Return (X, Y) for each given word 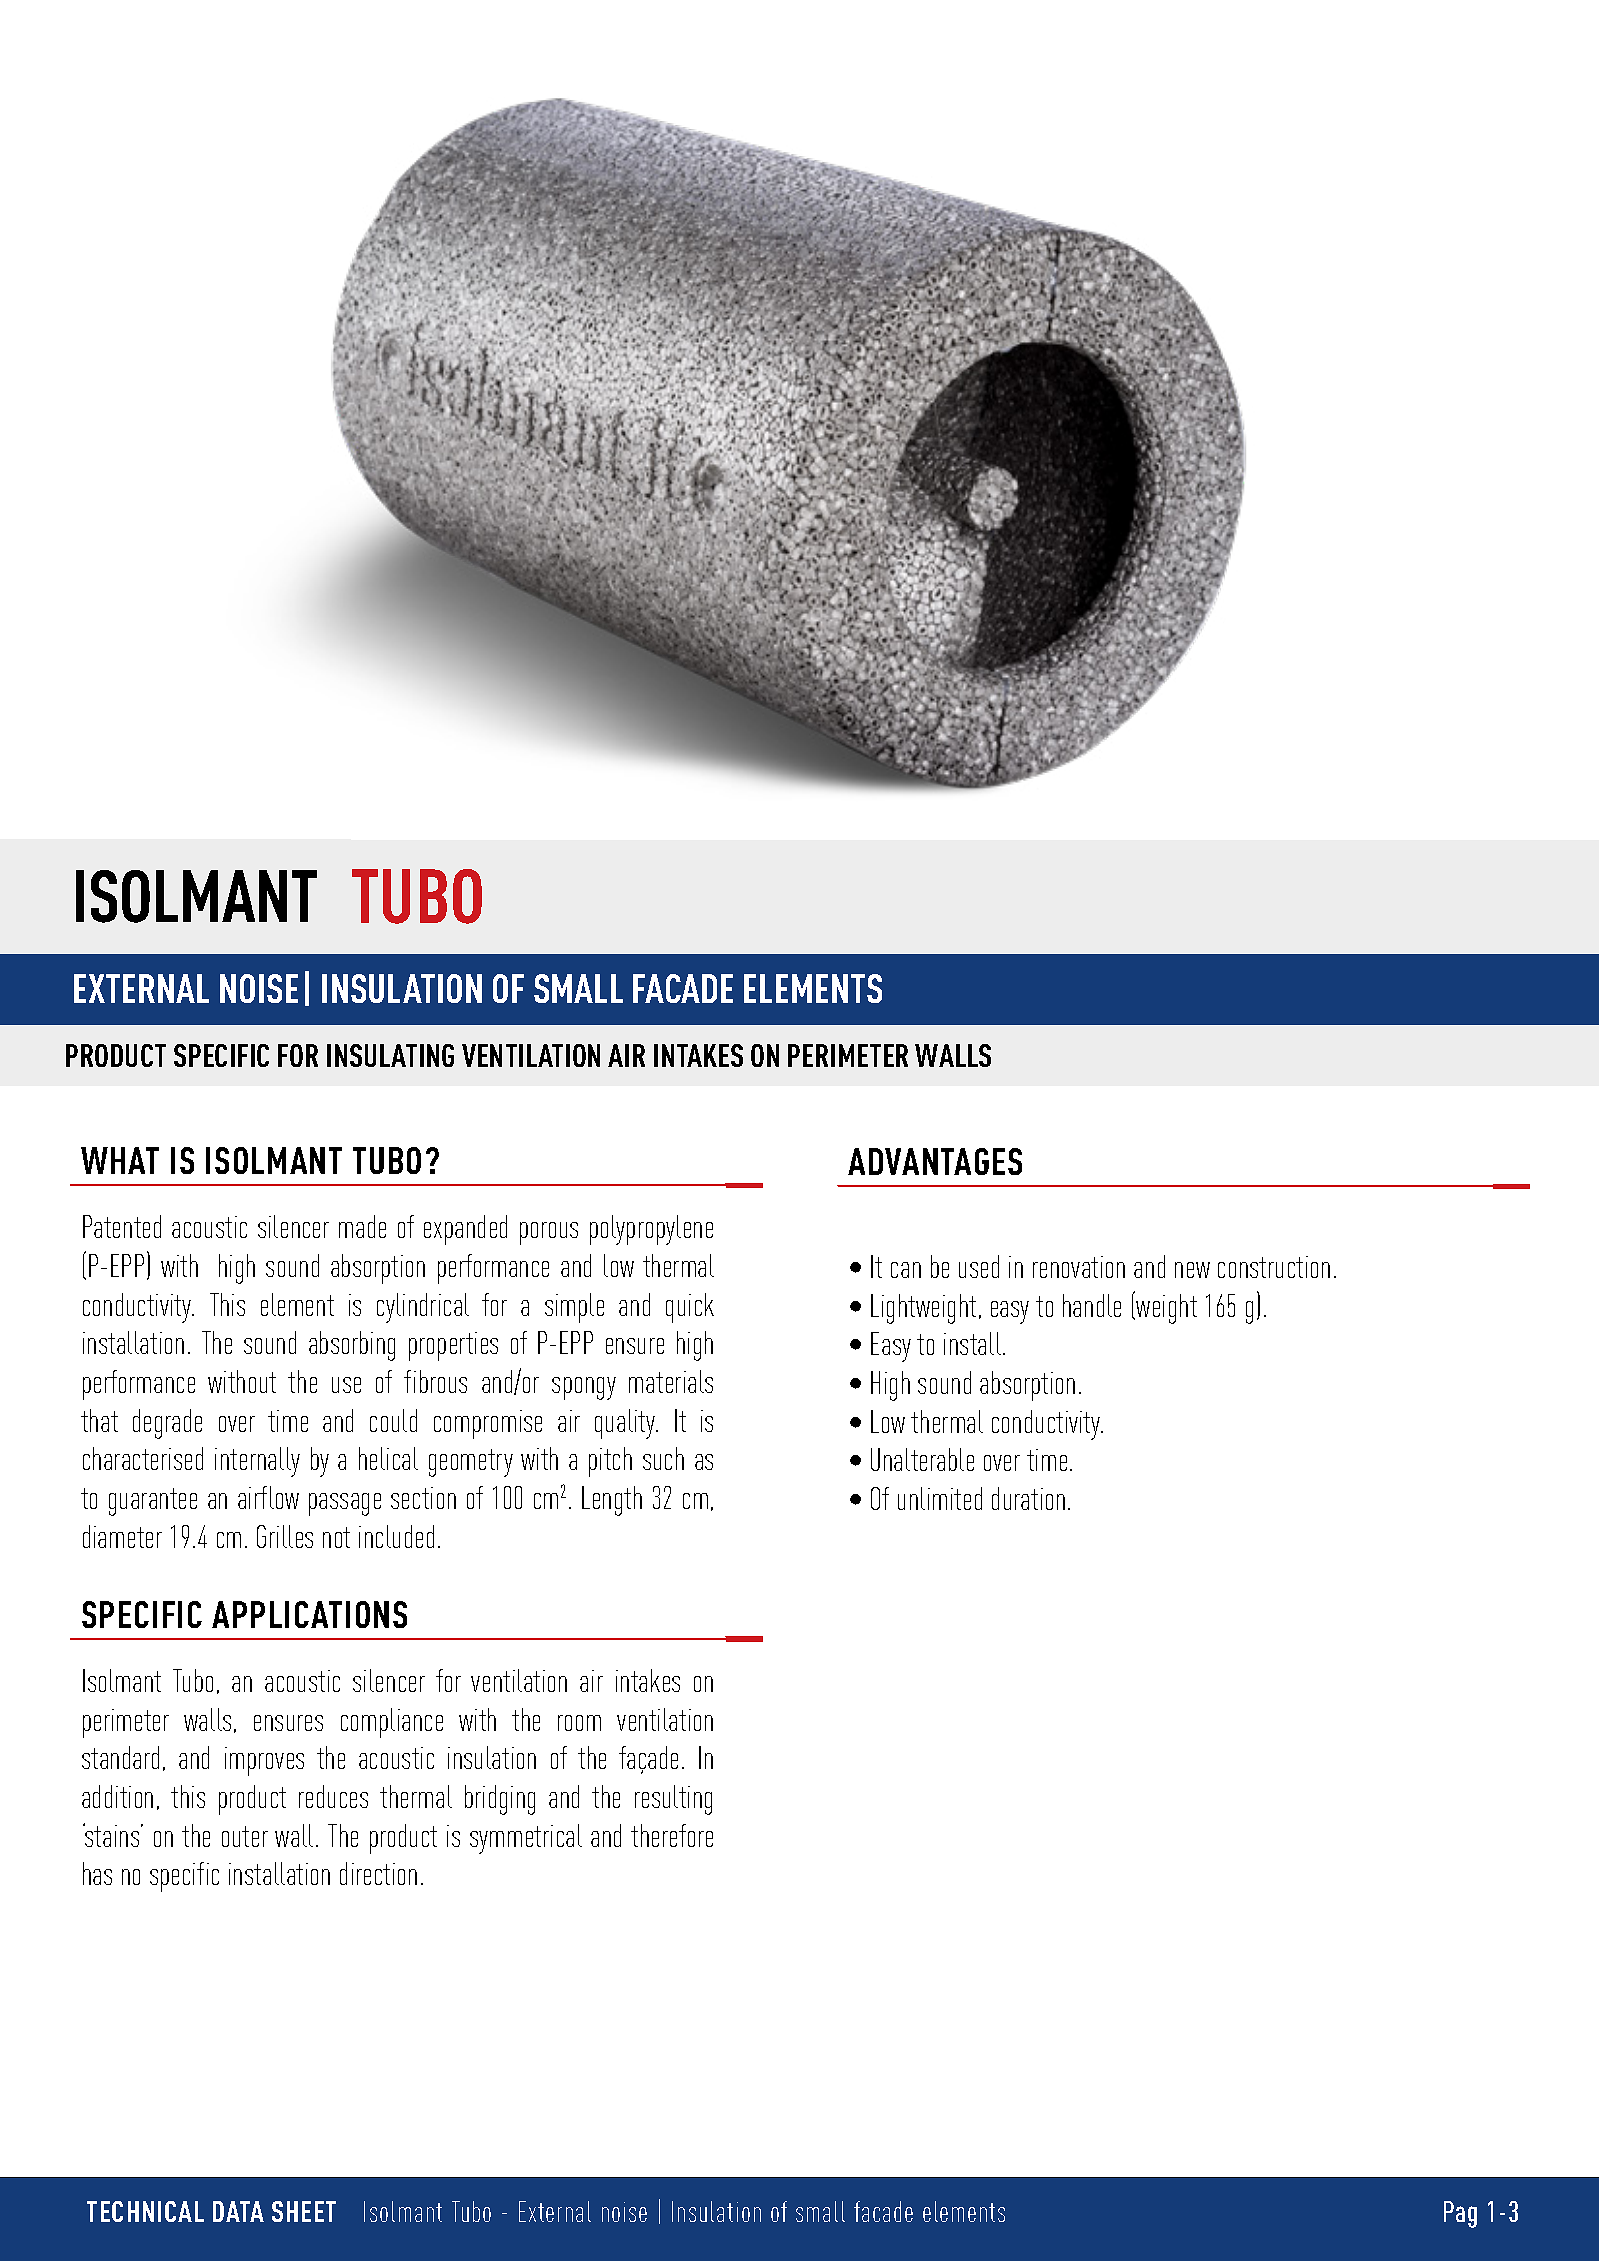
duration (1028, 1498)
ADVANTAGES (935, 1161)
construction (1274, 1267)
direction (378, 1873)
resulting (673, 1800)
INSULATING (390, 1055)
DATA (238, 2211)
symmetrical (526, 1839)
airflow (268, 1497)
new (1192, 1270)
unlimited (940, 1498)
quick (690, 1308)
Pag (1460, 2214)
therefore (672, 1835)
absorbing (352, 1346)
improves (264, 1761)
